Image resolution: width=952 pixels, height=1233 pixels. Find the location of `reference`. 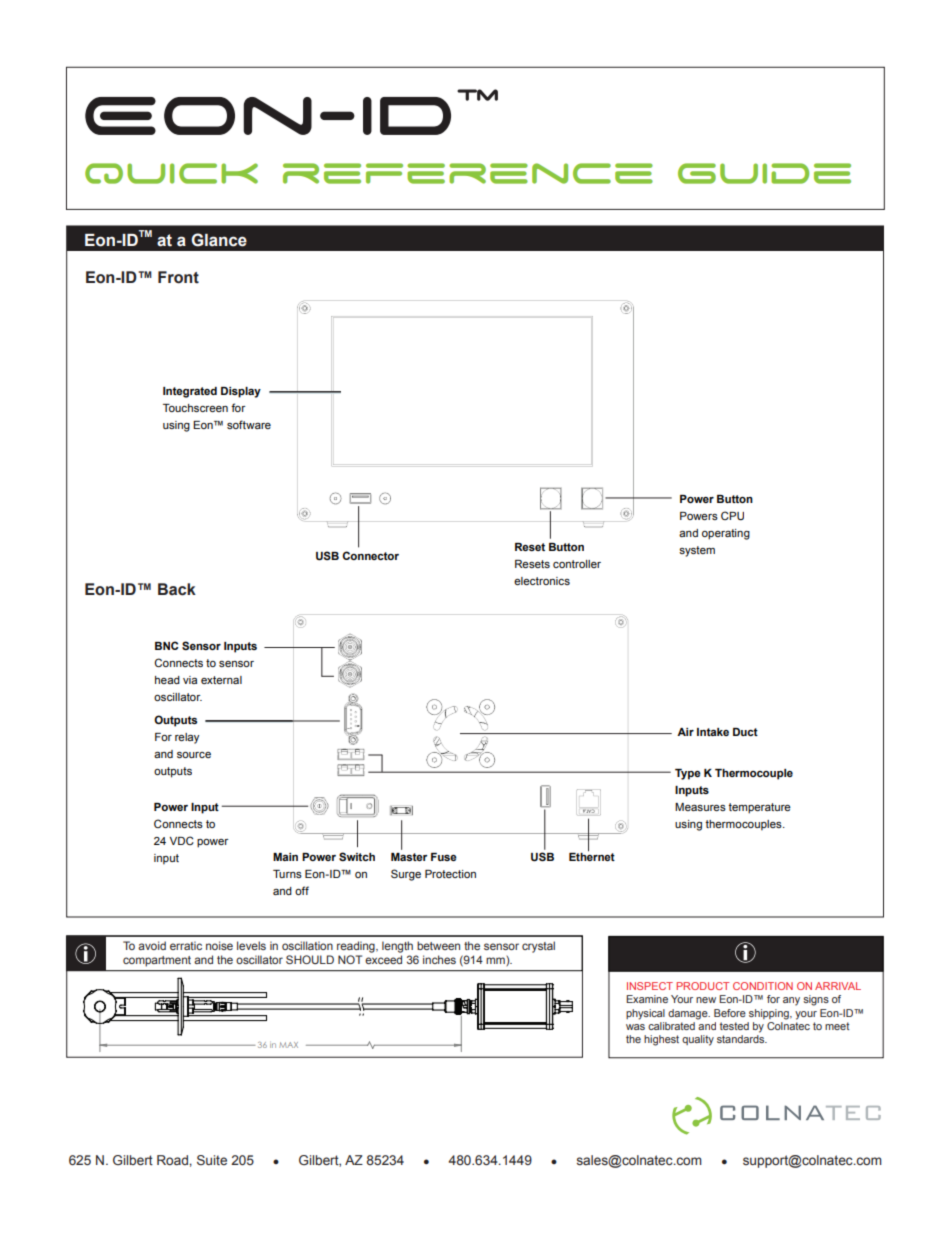

reference is located at coordinates (468, 173).
